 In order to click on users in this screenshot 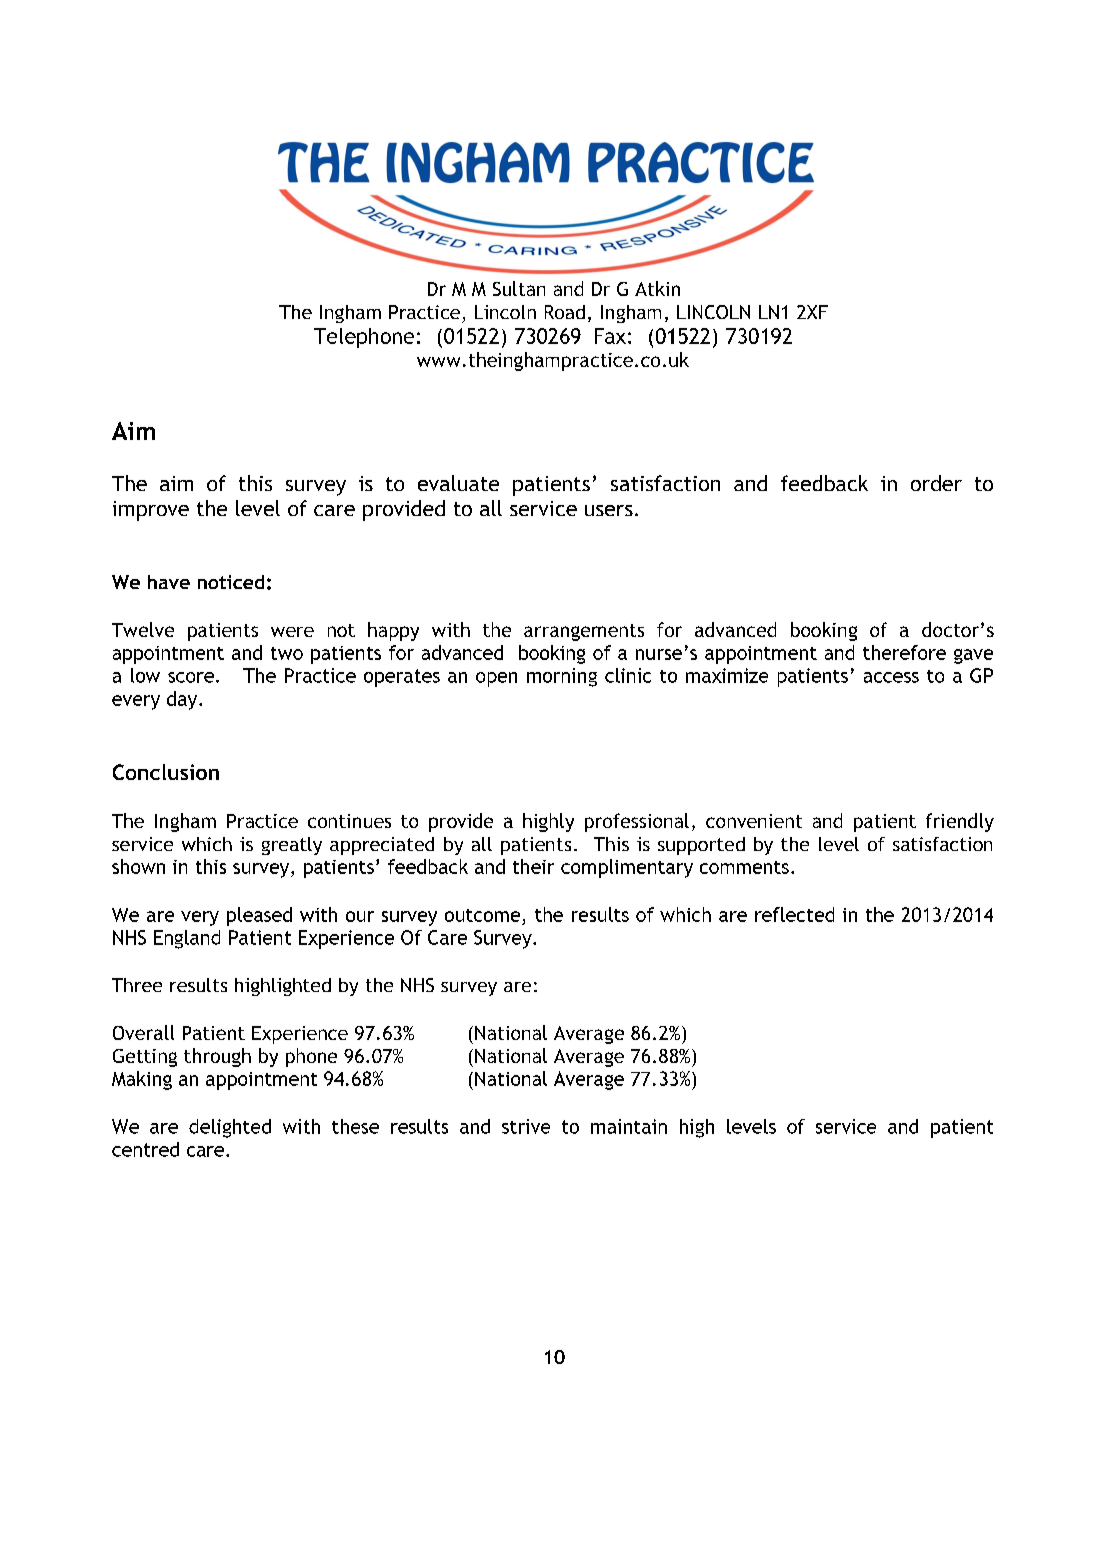, I will do `click(609, 510)`.
